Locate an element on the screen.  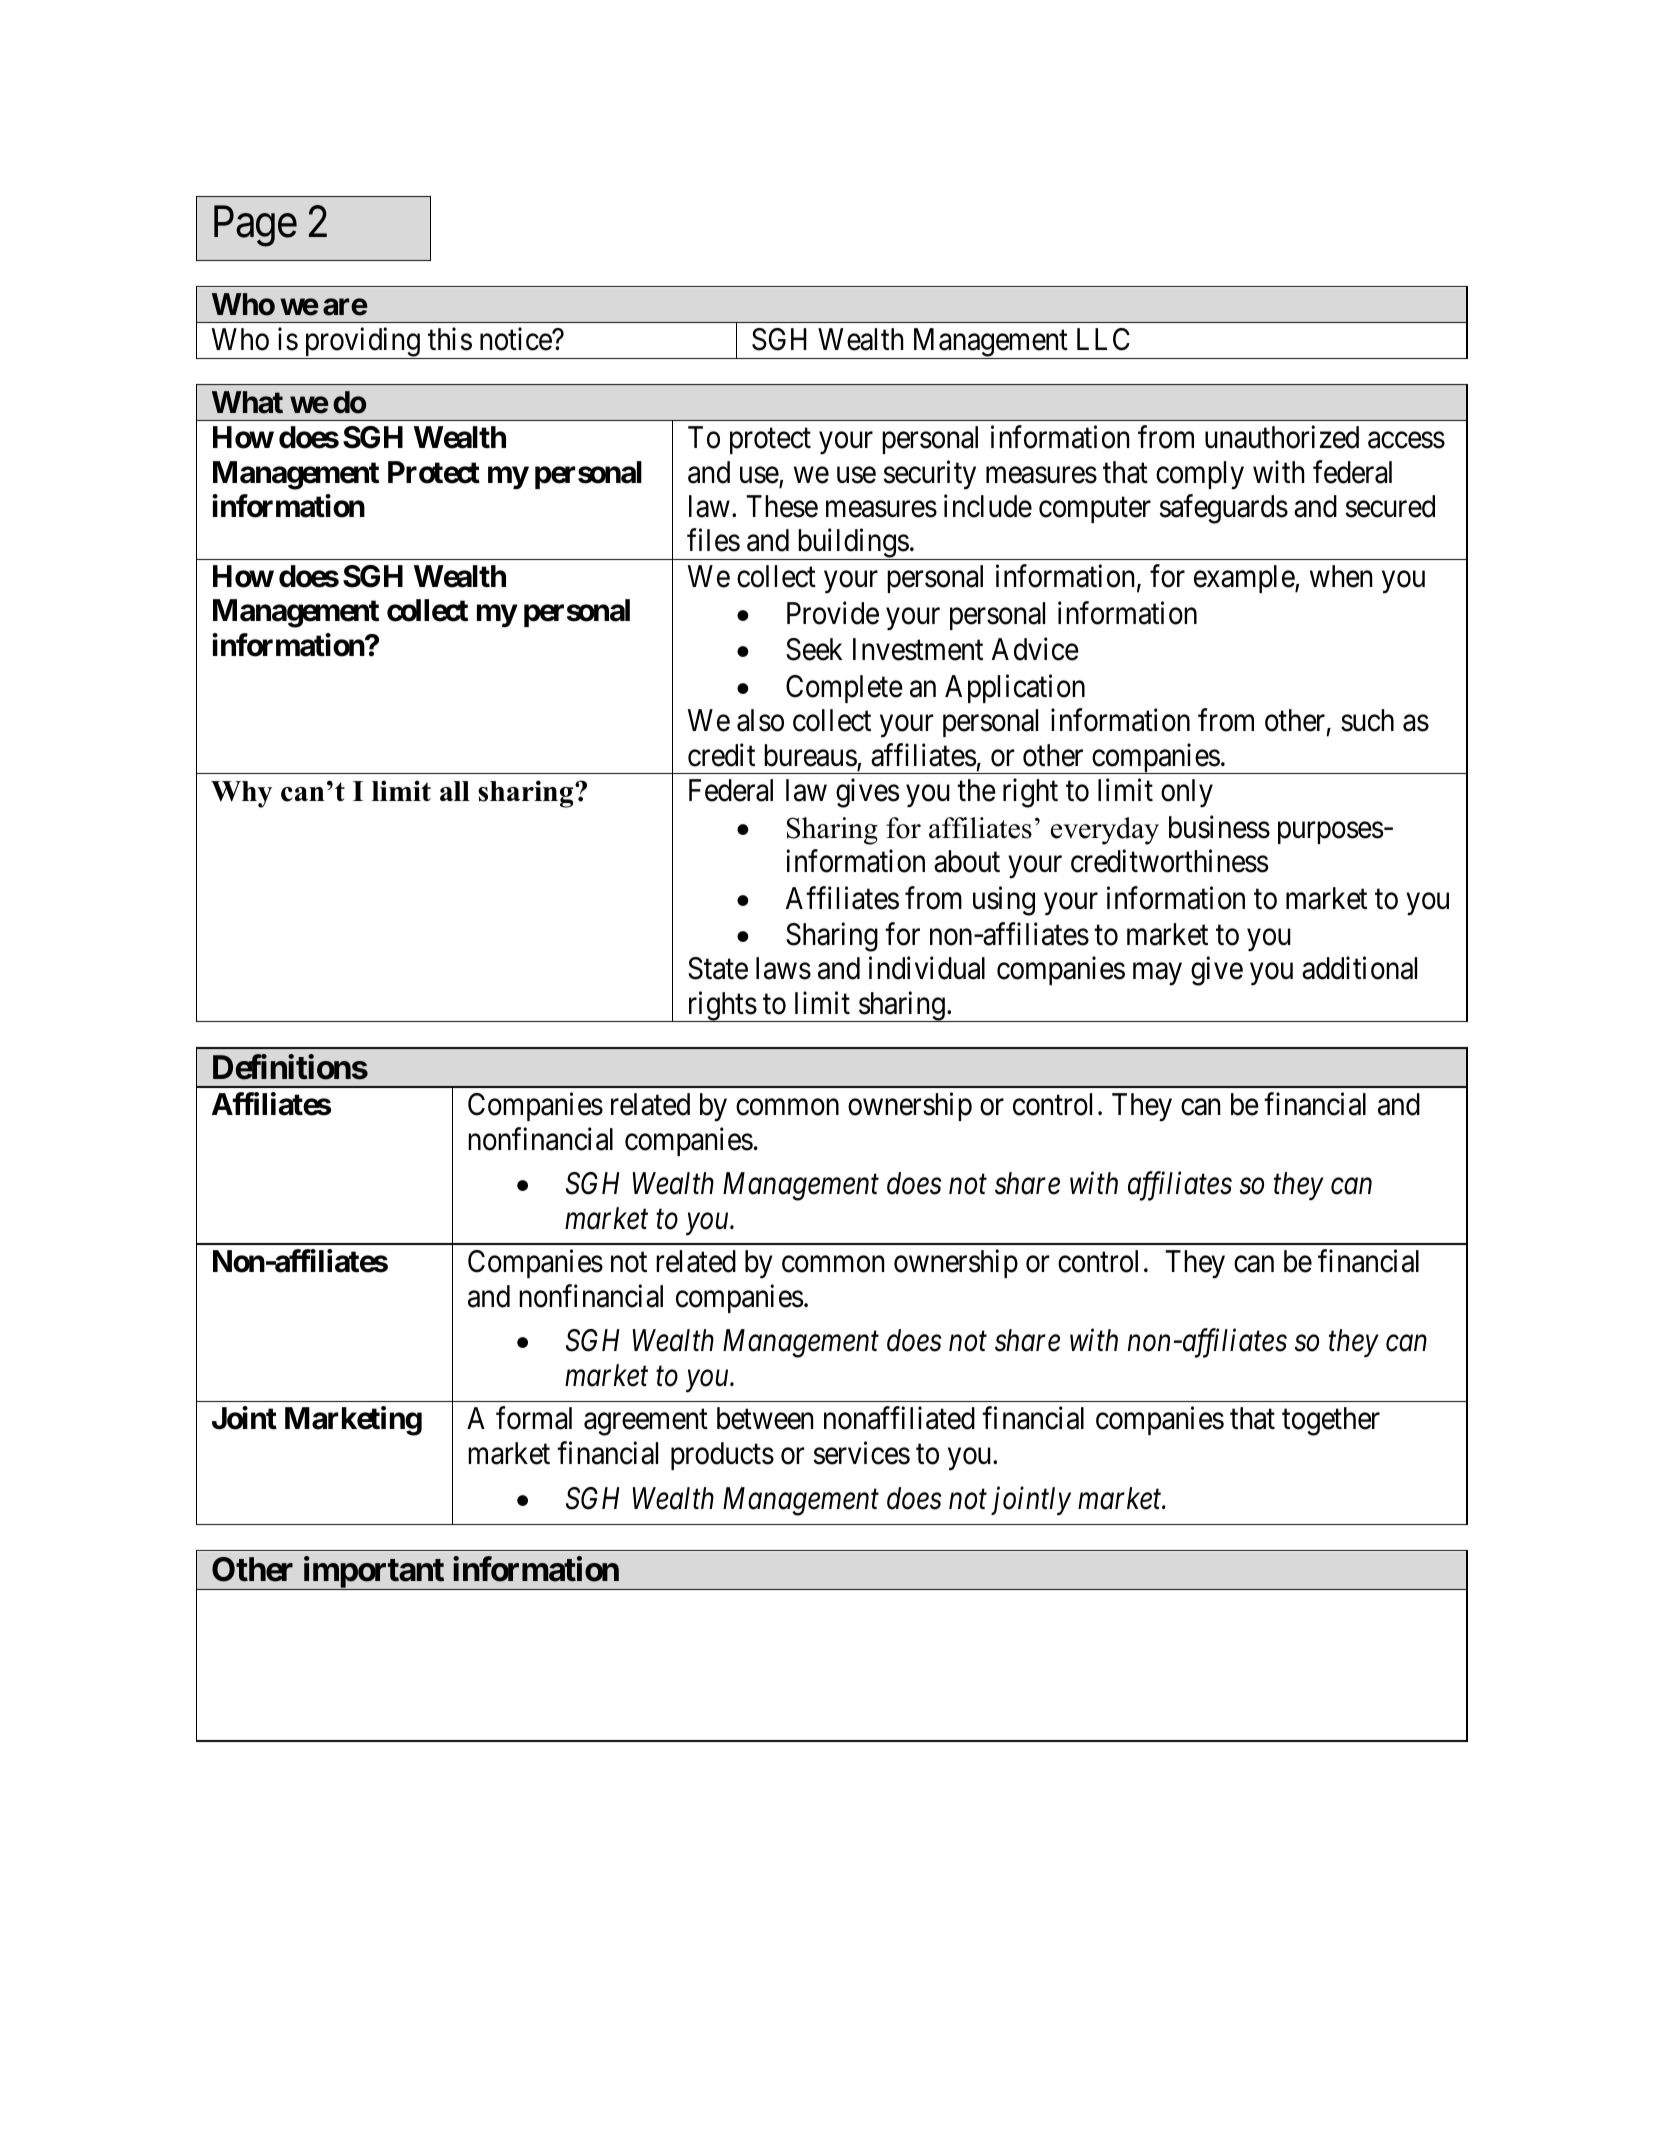
may is located at coordinates (1157, 975).
